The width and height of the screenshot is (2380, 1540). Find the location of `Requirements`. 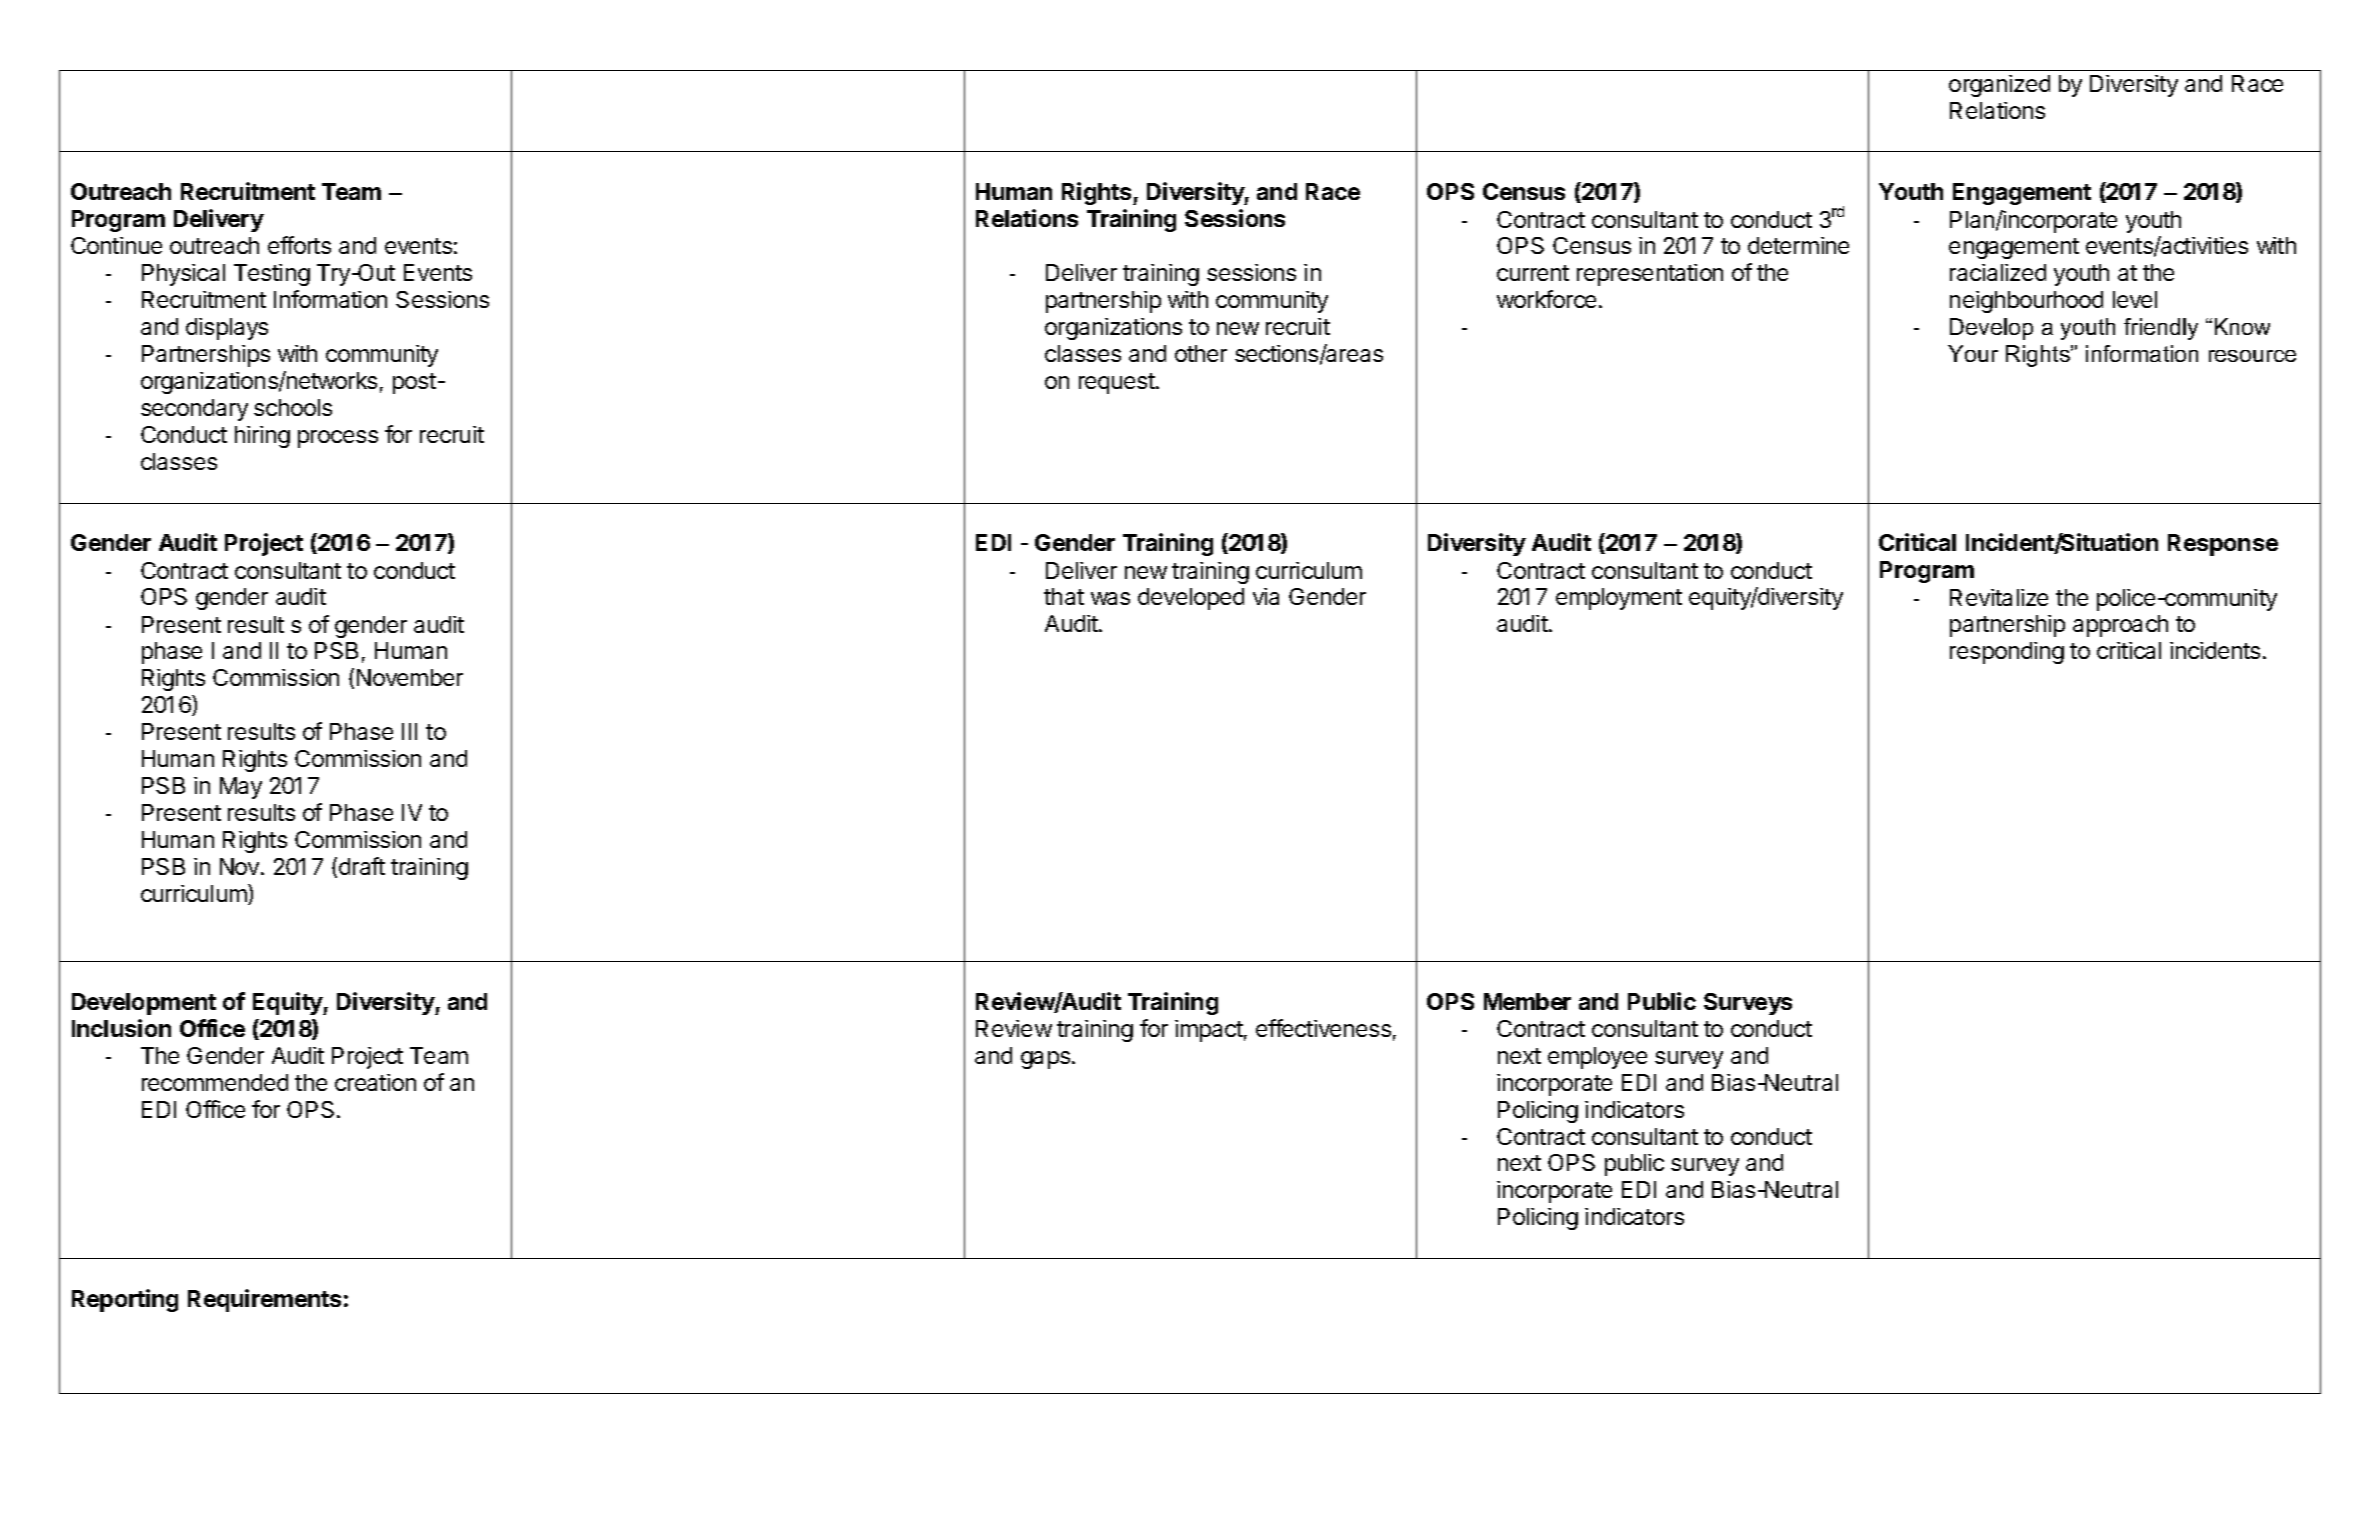

Requirements is located at coordinates (264, 1300).
